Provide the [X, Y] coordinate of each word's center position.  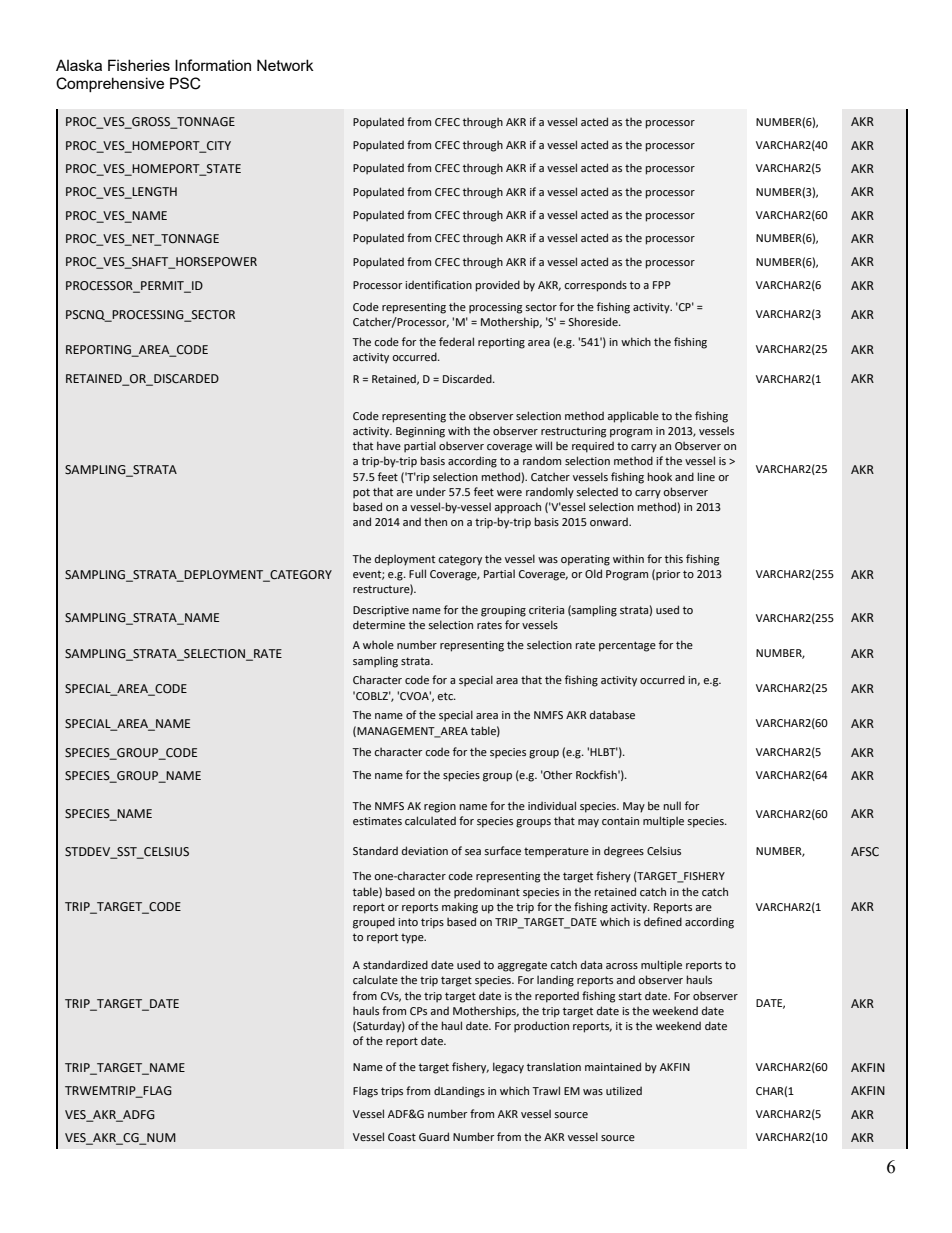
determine [379, 624]
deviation [425, 850]
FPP [662, 285]
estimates [377, 821]
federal [456, 341]
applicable [633, 417]
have [389, 445]
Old [593, 573]
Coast [402, 1137]
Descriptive [381, 611]
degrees [624, 852]
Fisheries [139, 65]
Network [285, 65]
